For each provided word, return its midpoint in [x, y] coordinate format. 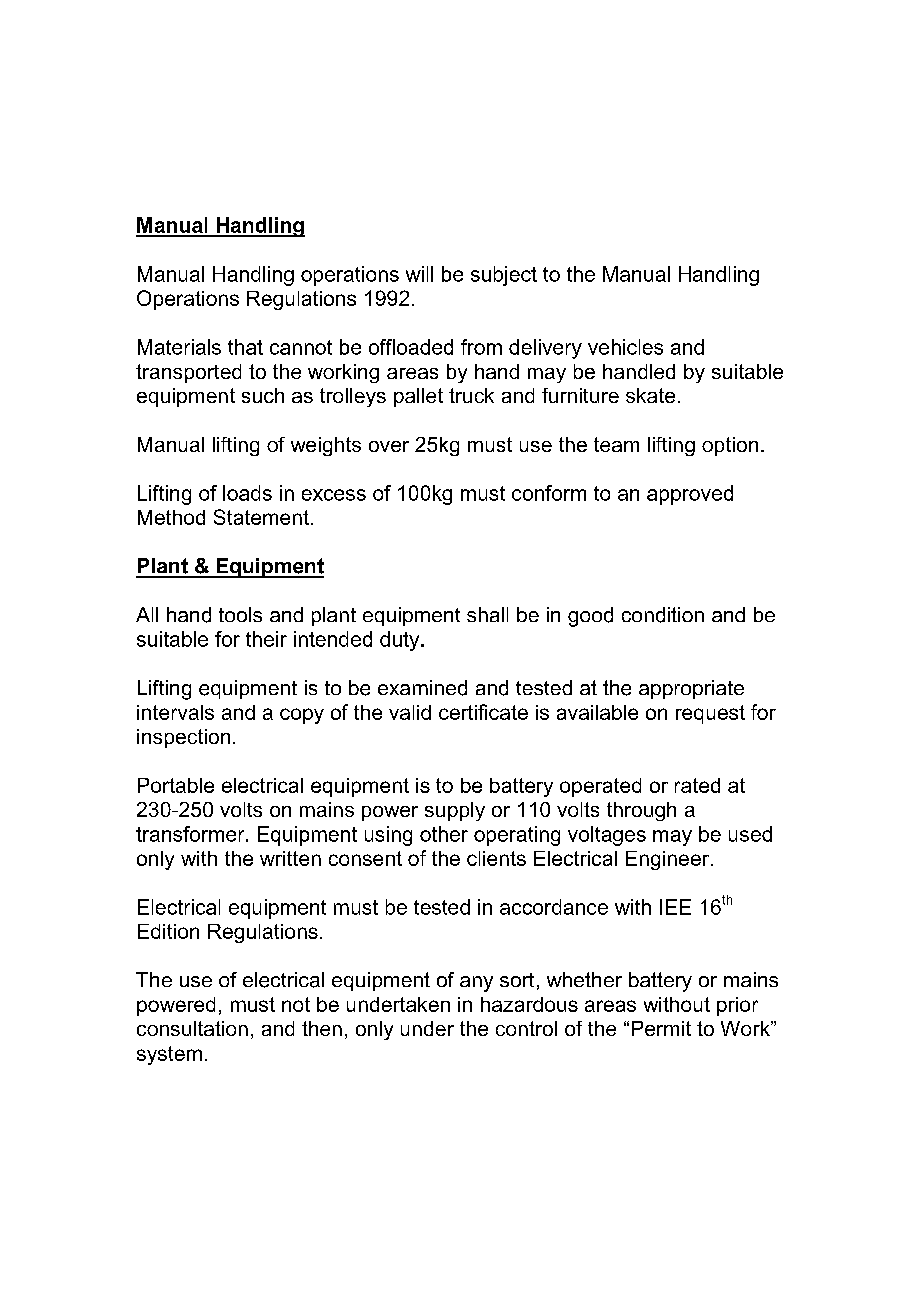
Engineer [667, 860]
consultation [192, 1028]
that [245, 347]
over [389, 446]
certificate [483, 712]
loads [247, 493]
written [290, 858]
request [710, 714]
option [730, 446]
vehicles [625, 347]
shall [487, 614]
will [419, 274]
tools [240, 614]
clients [496, 858]
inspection [183, 738]
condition [663, 615]
